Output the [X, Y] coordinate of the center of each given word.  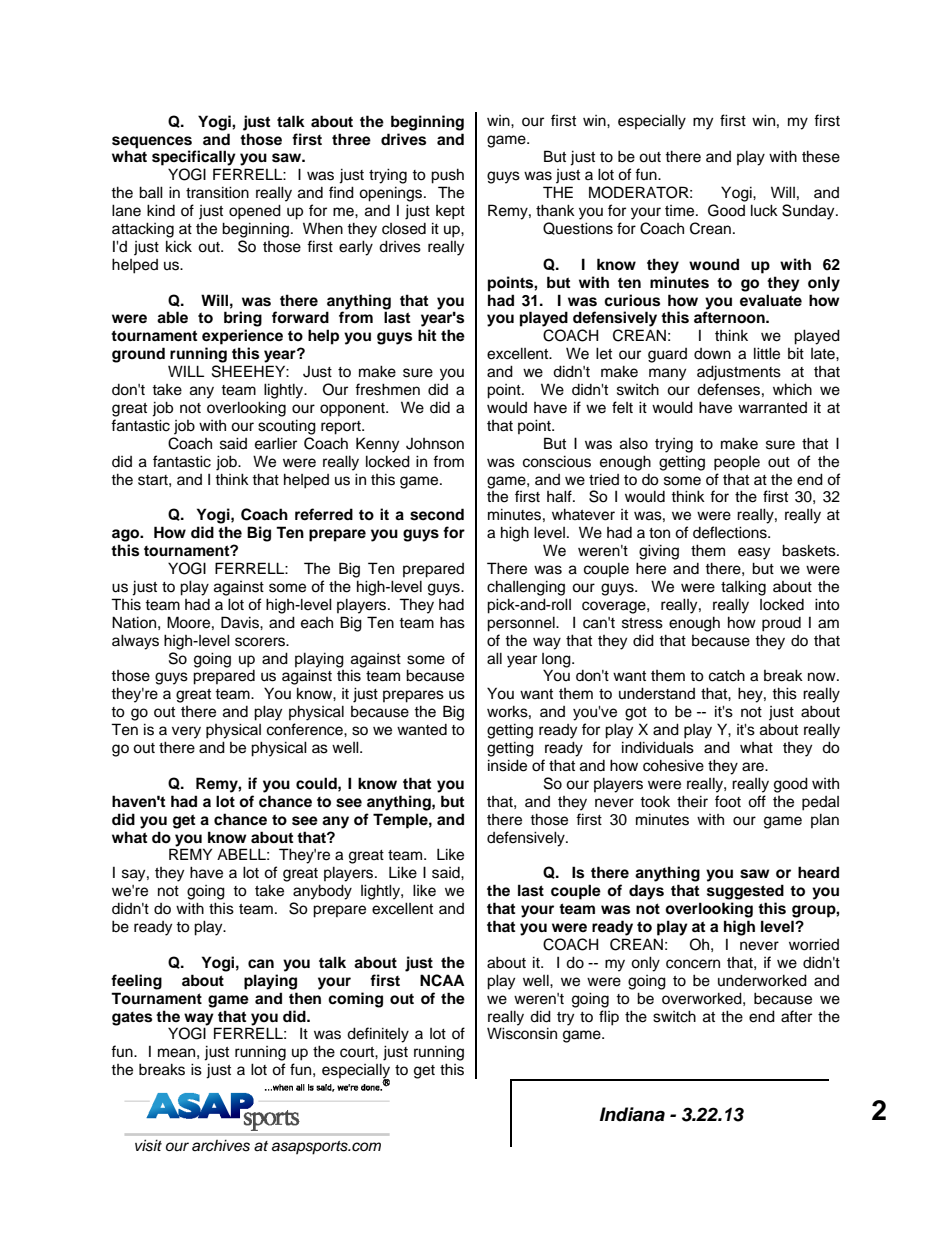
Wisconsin [522, 1033]
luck [764, 210]
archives [221, 1145]
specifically [194, 158]
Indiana [632, 1114]
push [447, 176]
